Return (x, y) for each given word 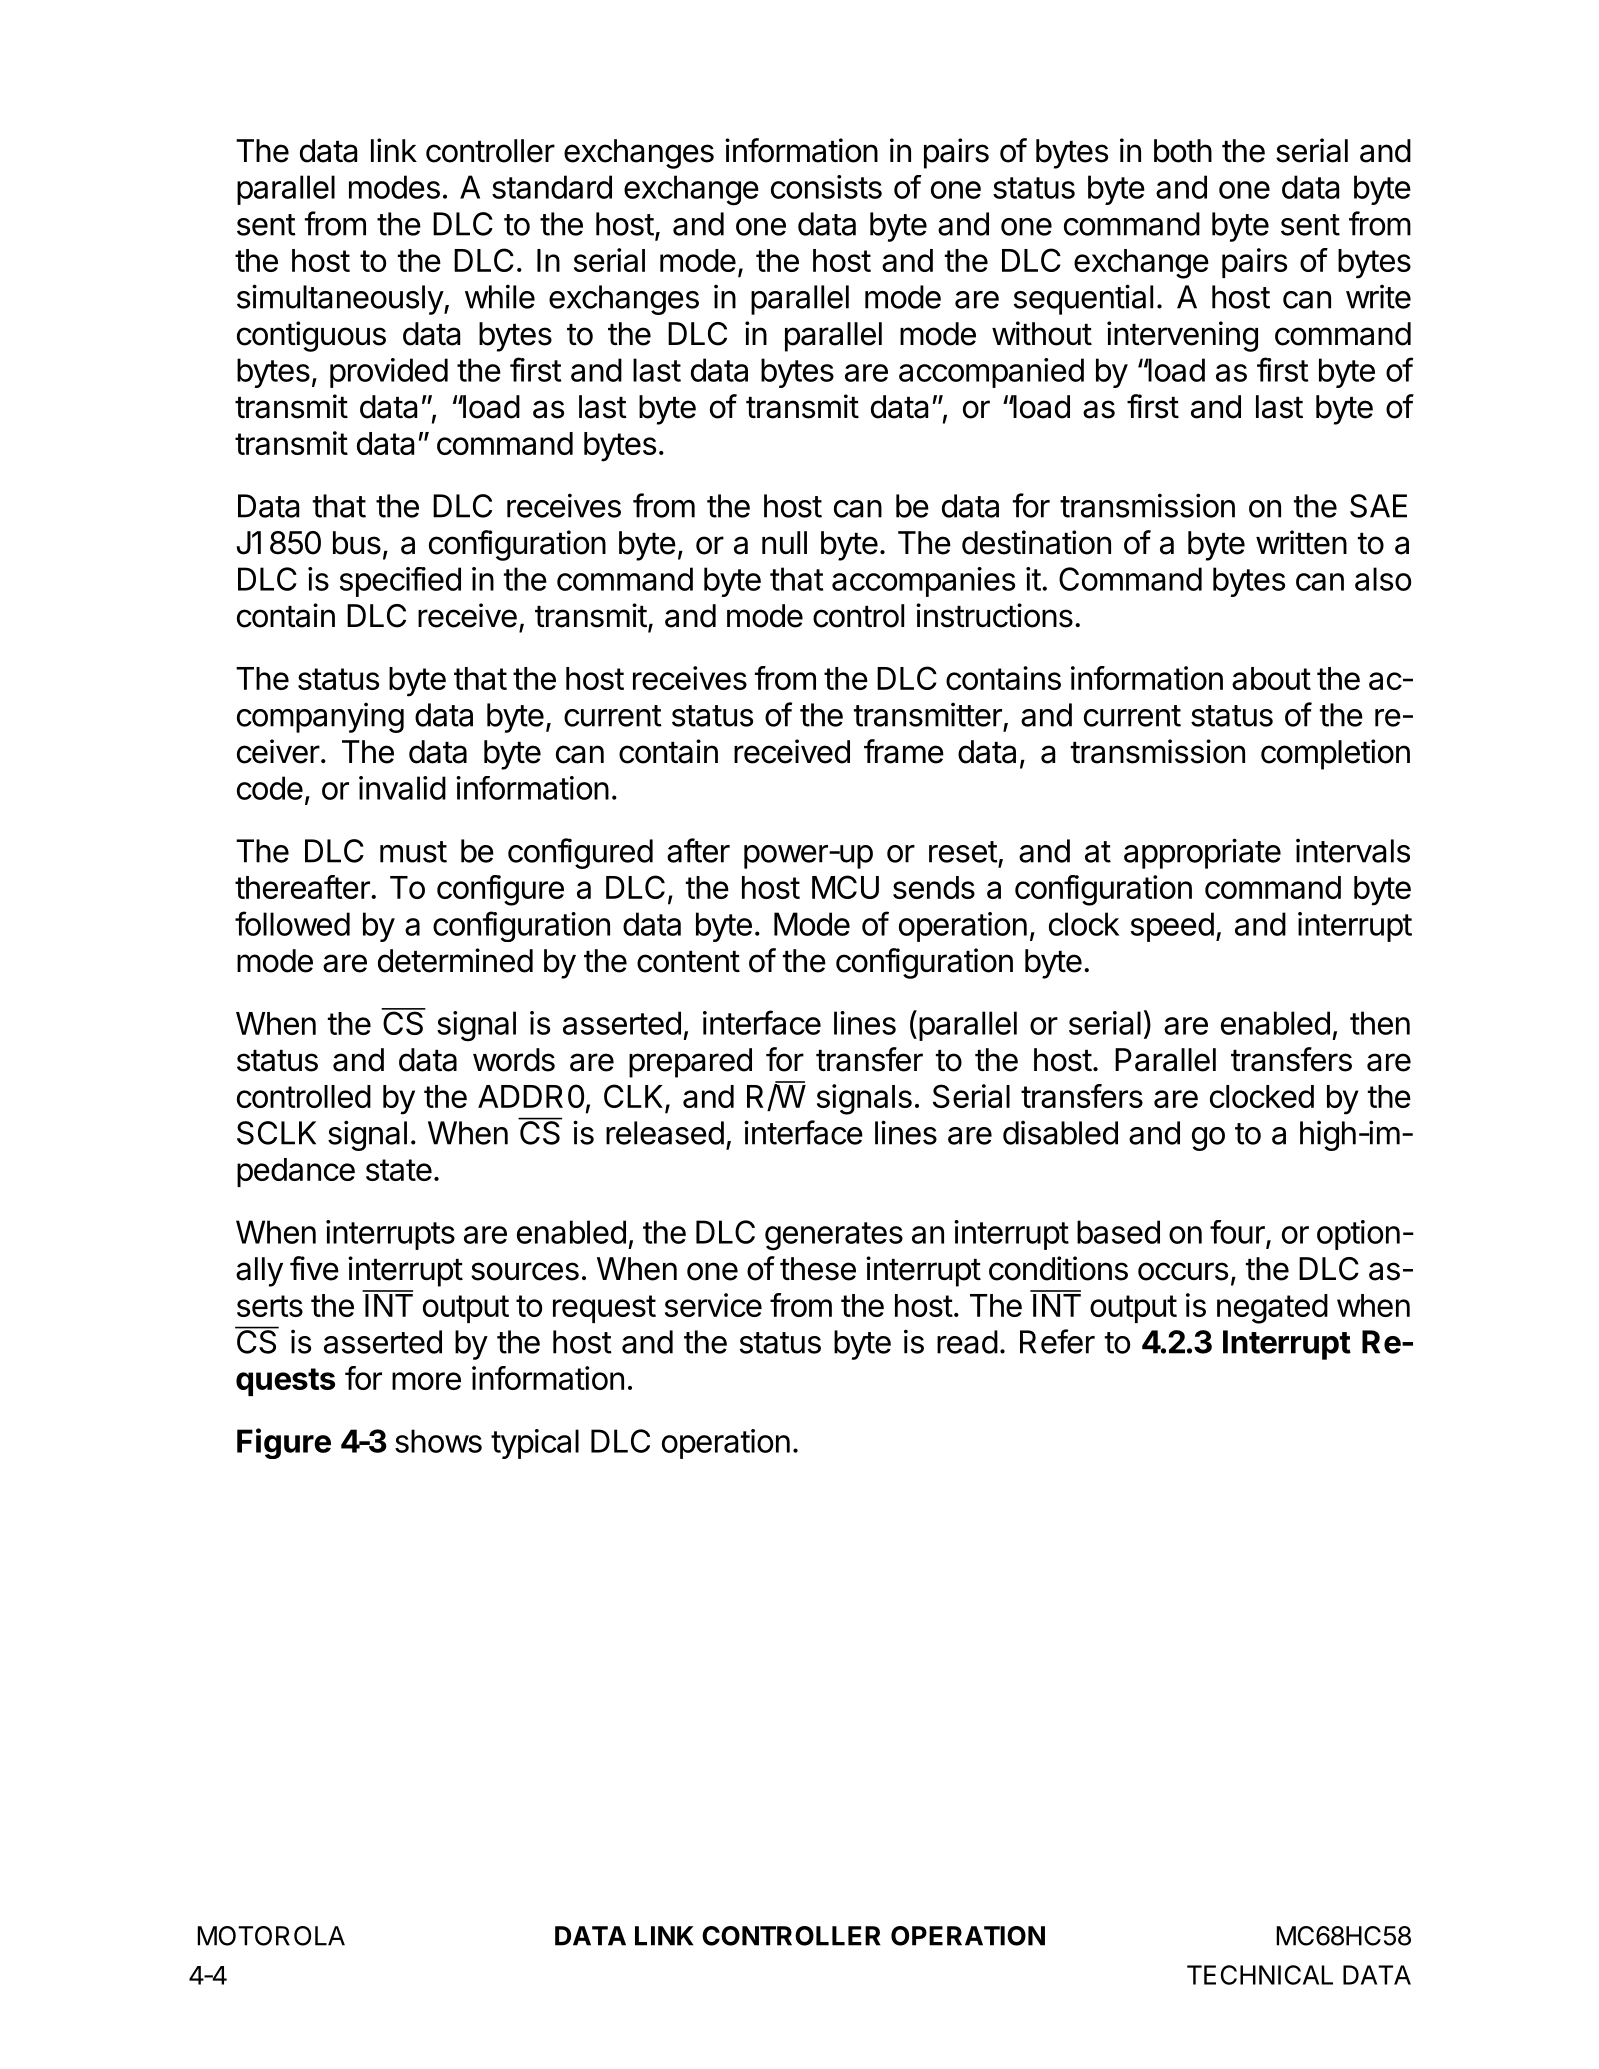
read (967, 1342)
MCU (845, 887)
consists (826, 187)
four (1238, 1233)
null (784, 542)
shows (438, 1441)
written (1301, 542)
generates (834, 1236)
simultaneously (341, 299)
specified (400, 582)
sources (525, 1271)
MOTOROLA (271, 1936)
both (1183, 151)
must (413, 852)
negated (1272, 1309)
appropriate (1202, 853)
